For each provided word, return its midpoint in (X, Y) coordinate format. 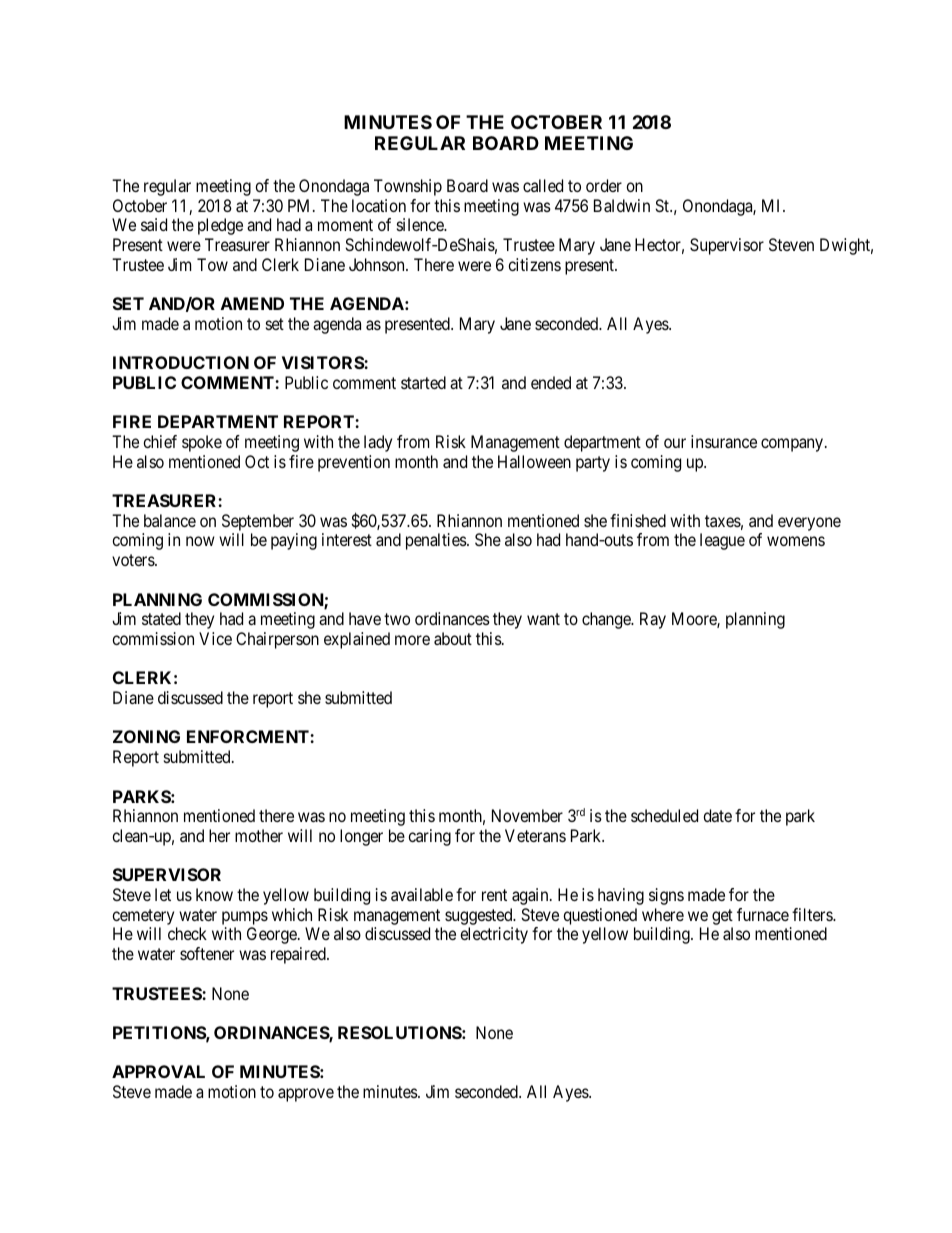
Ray (653, 620)
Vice (215, 638)
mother (259, 835)
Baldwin (622, 205)
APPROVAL (158, 1071)
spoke (202, 443)
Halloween (534, 461)
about (453, 638)
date (717, 815)
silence (421, 224)
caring (429, 837)
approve (306, 1095)
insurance (724, 441)
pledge (220, 226)
